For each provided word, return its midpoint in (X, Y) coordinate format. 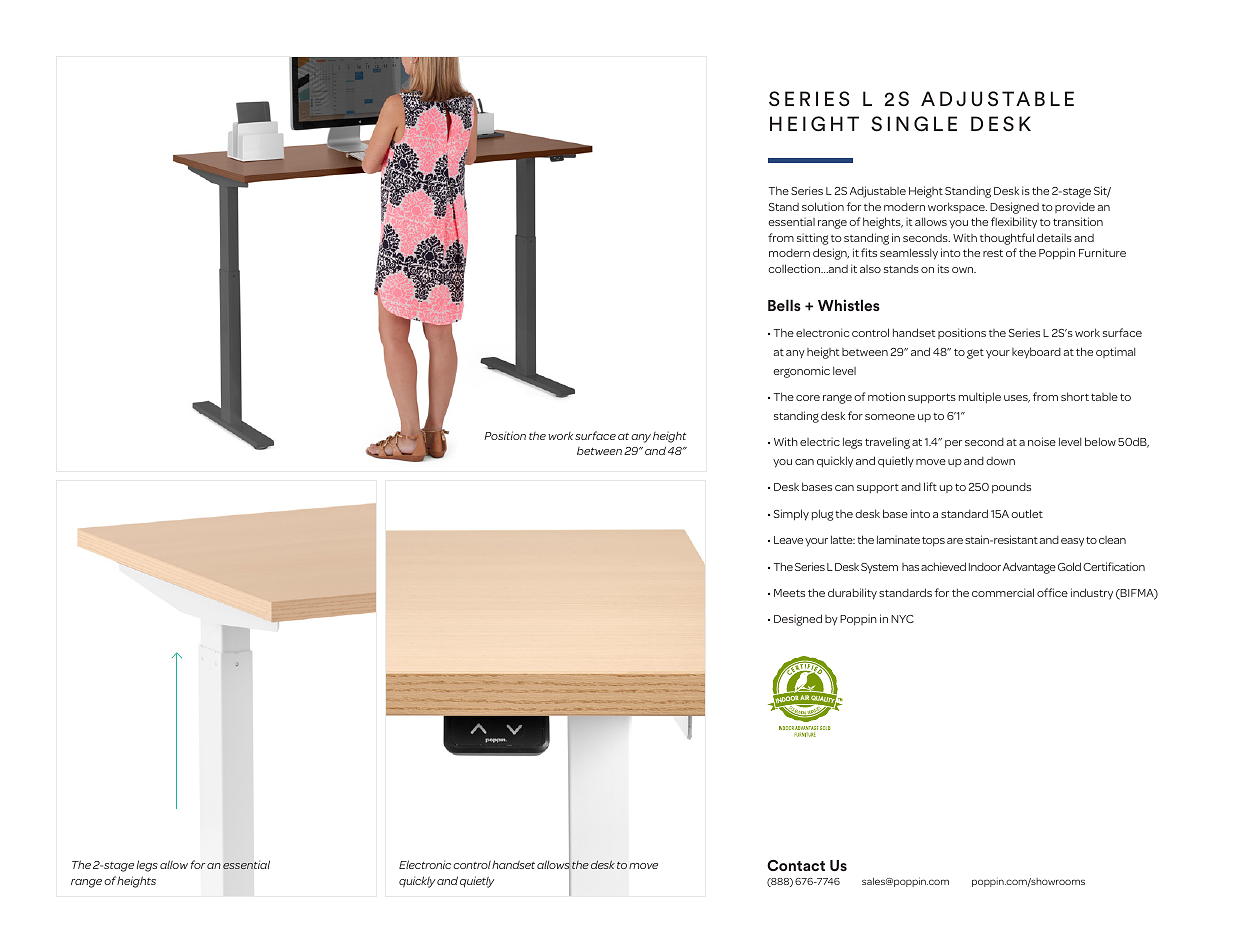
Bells (784, 305)
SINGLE (914, 124)
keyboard (1036, 352)
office (1052, 592)
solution (823, 206)
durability (852, 594)
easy (1072, 542)
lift (930, 486)
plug (822, 515)
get (975, 354)
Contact (796, 865)
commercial (1003, 592)
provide (1075, 207)
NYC (902, 619)
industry (1092, 594)
